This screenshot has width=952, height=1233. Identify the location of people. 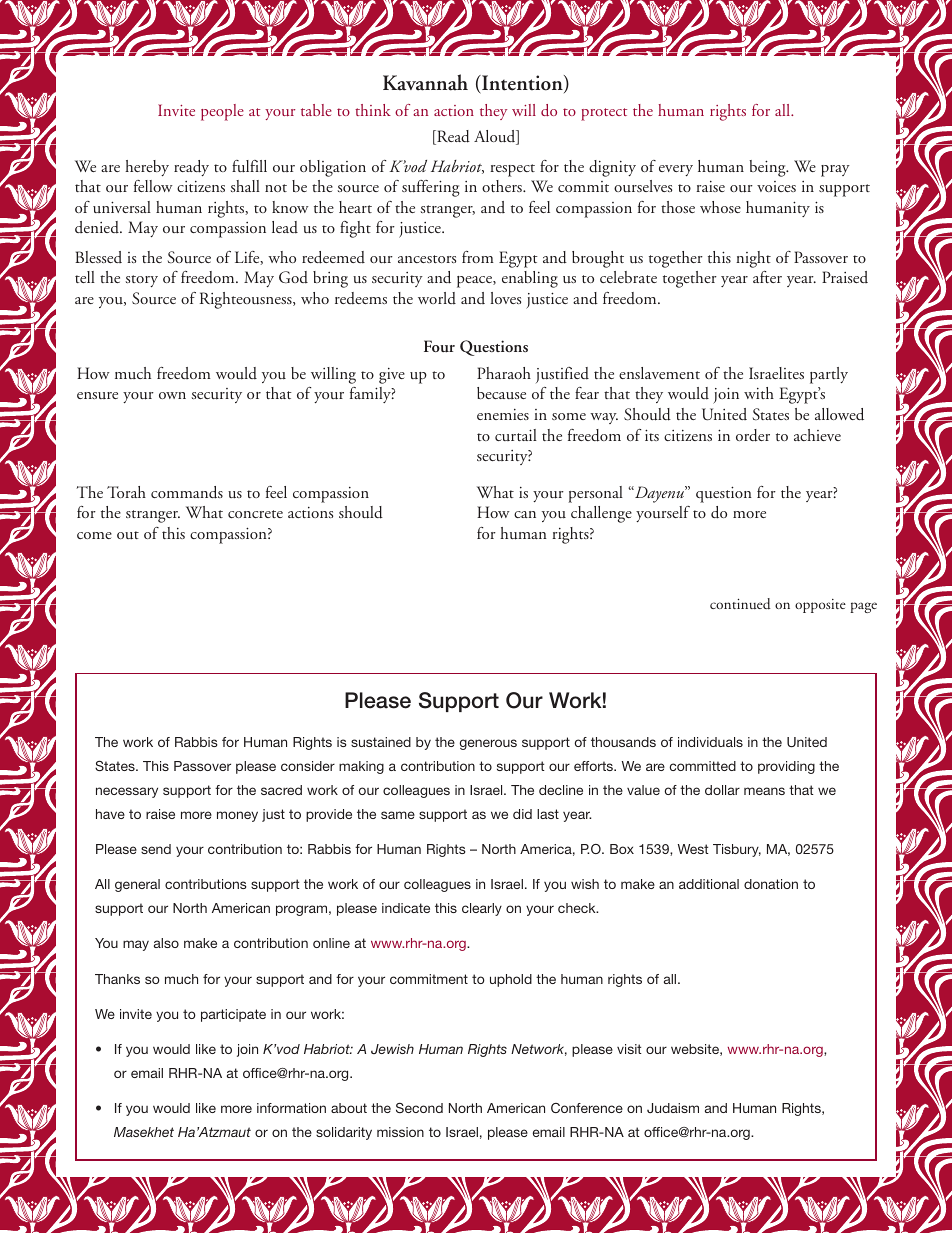
(222, 112).
